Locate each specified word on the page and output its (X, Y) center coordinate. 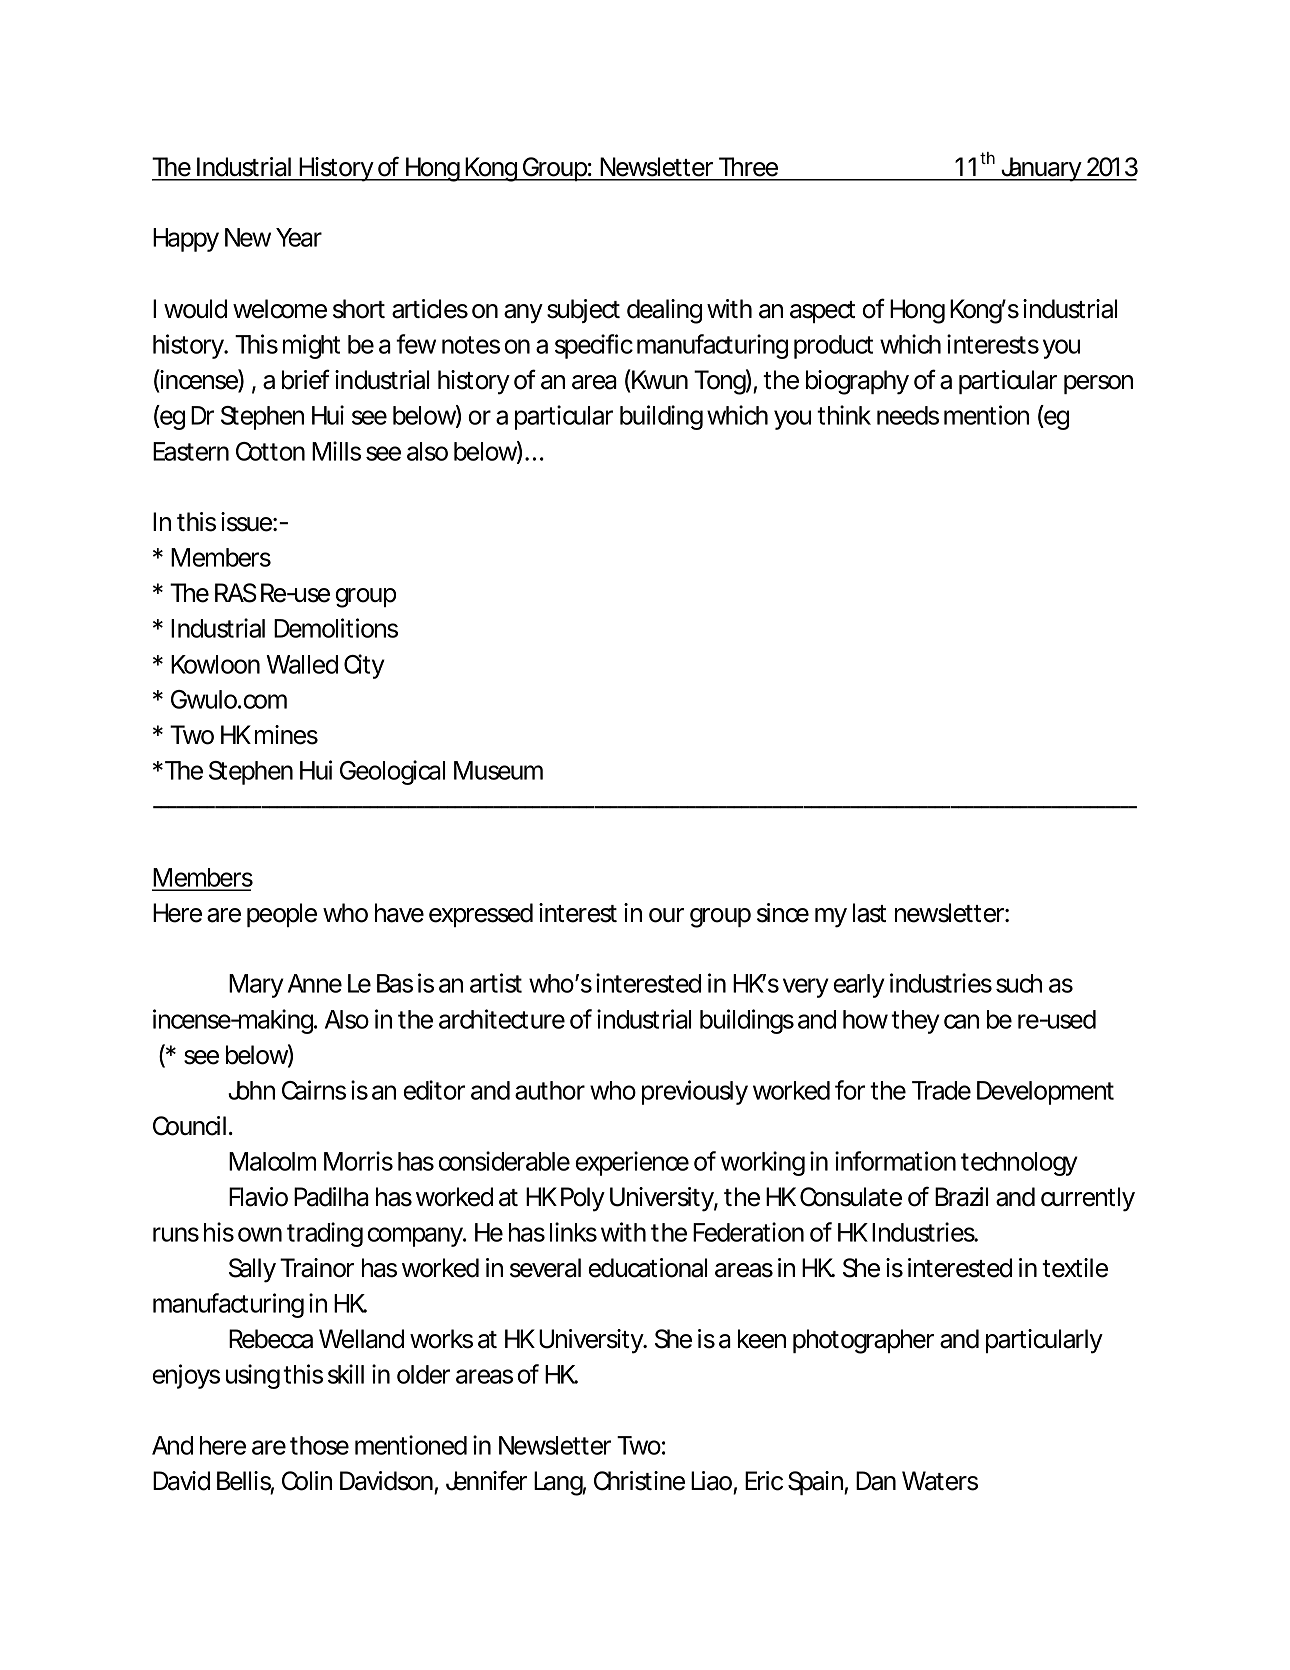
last (869, 913)
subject (583, 311)
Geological (392, 772)
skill (346, 1374)
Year (299, 237)
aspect (822, 312)
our (666, 915)
